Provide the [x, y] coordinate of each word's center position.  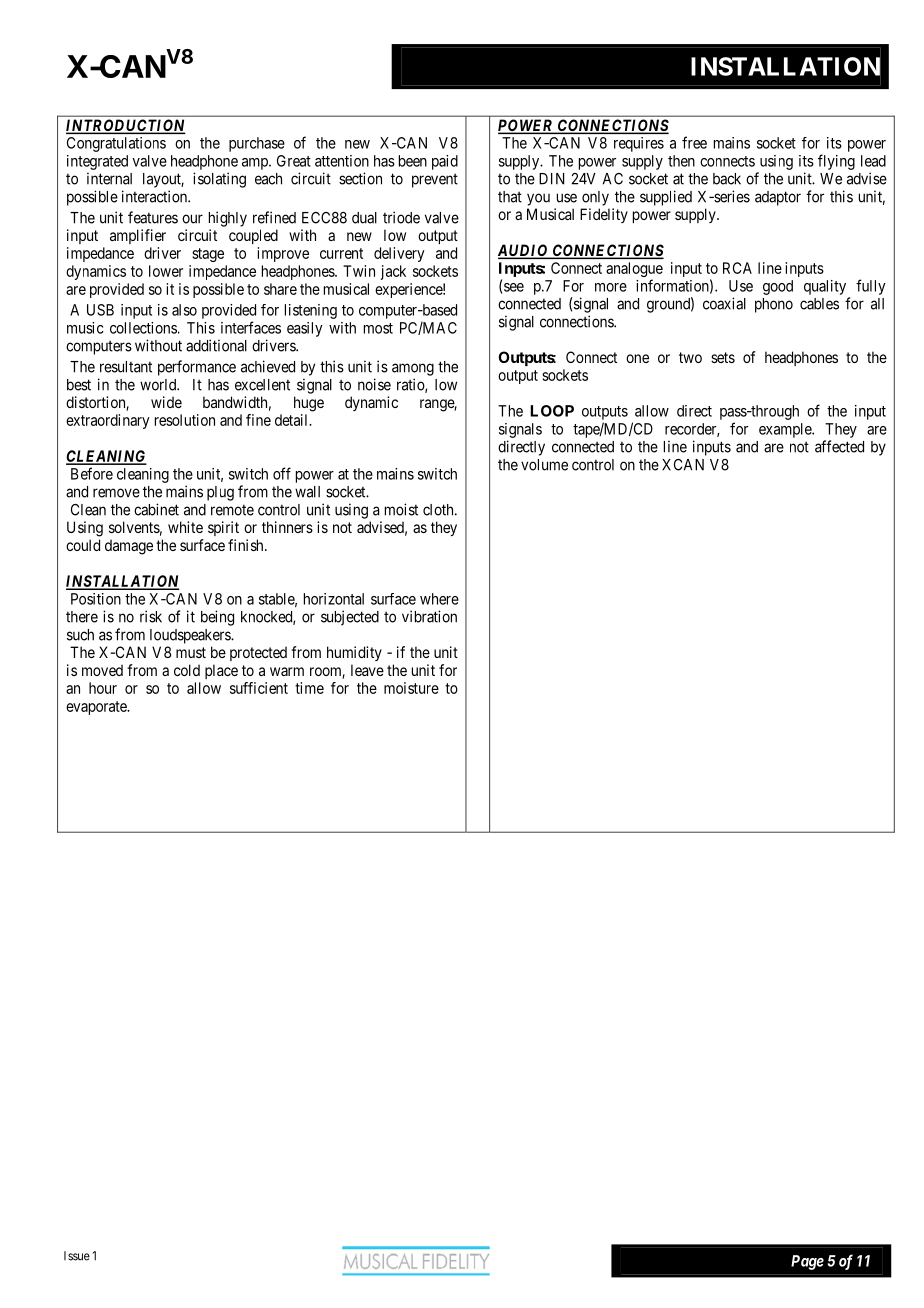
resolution [185, 420]
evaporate [97, 708]
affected [839, 446]
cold [187, 670]
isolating [219, 180]
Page [807, 1262]
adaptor [778, 198]
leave [367, 670]
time [309, 688]
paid [445, 162]
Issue [77, 1256]
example [786, 430]
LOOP [552, 411]
